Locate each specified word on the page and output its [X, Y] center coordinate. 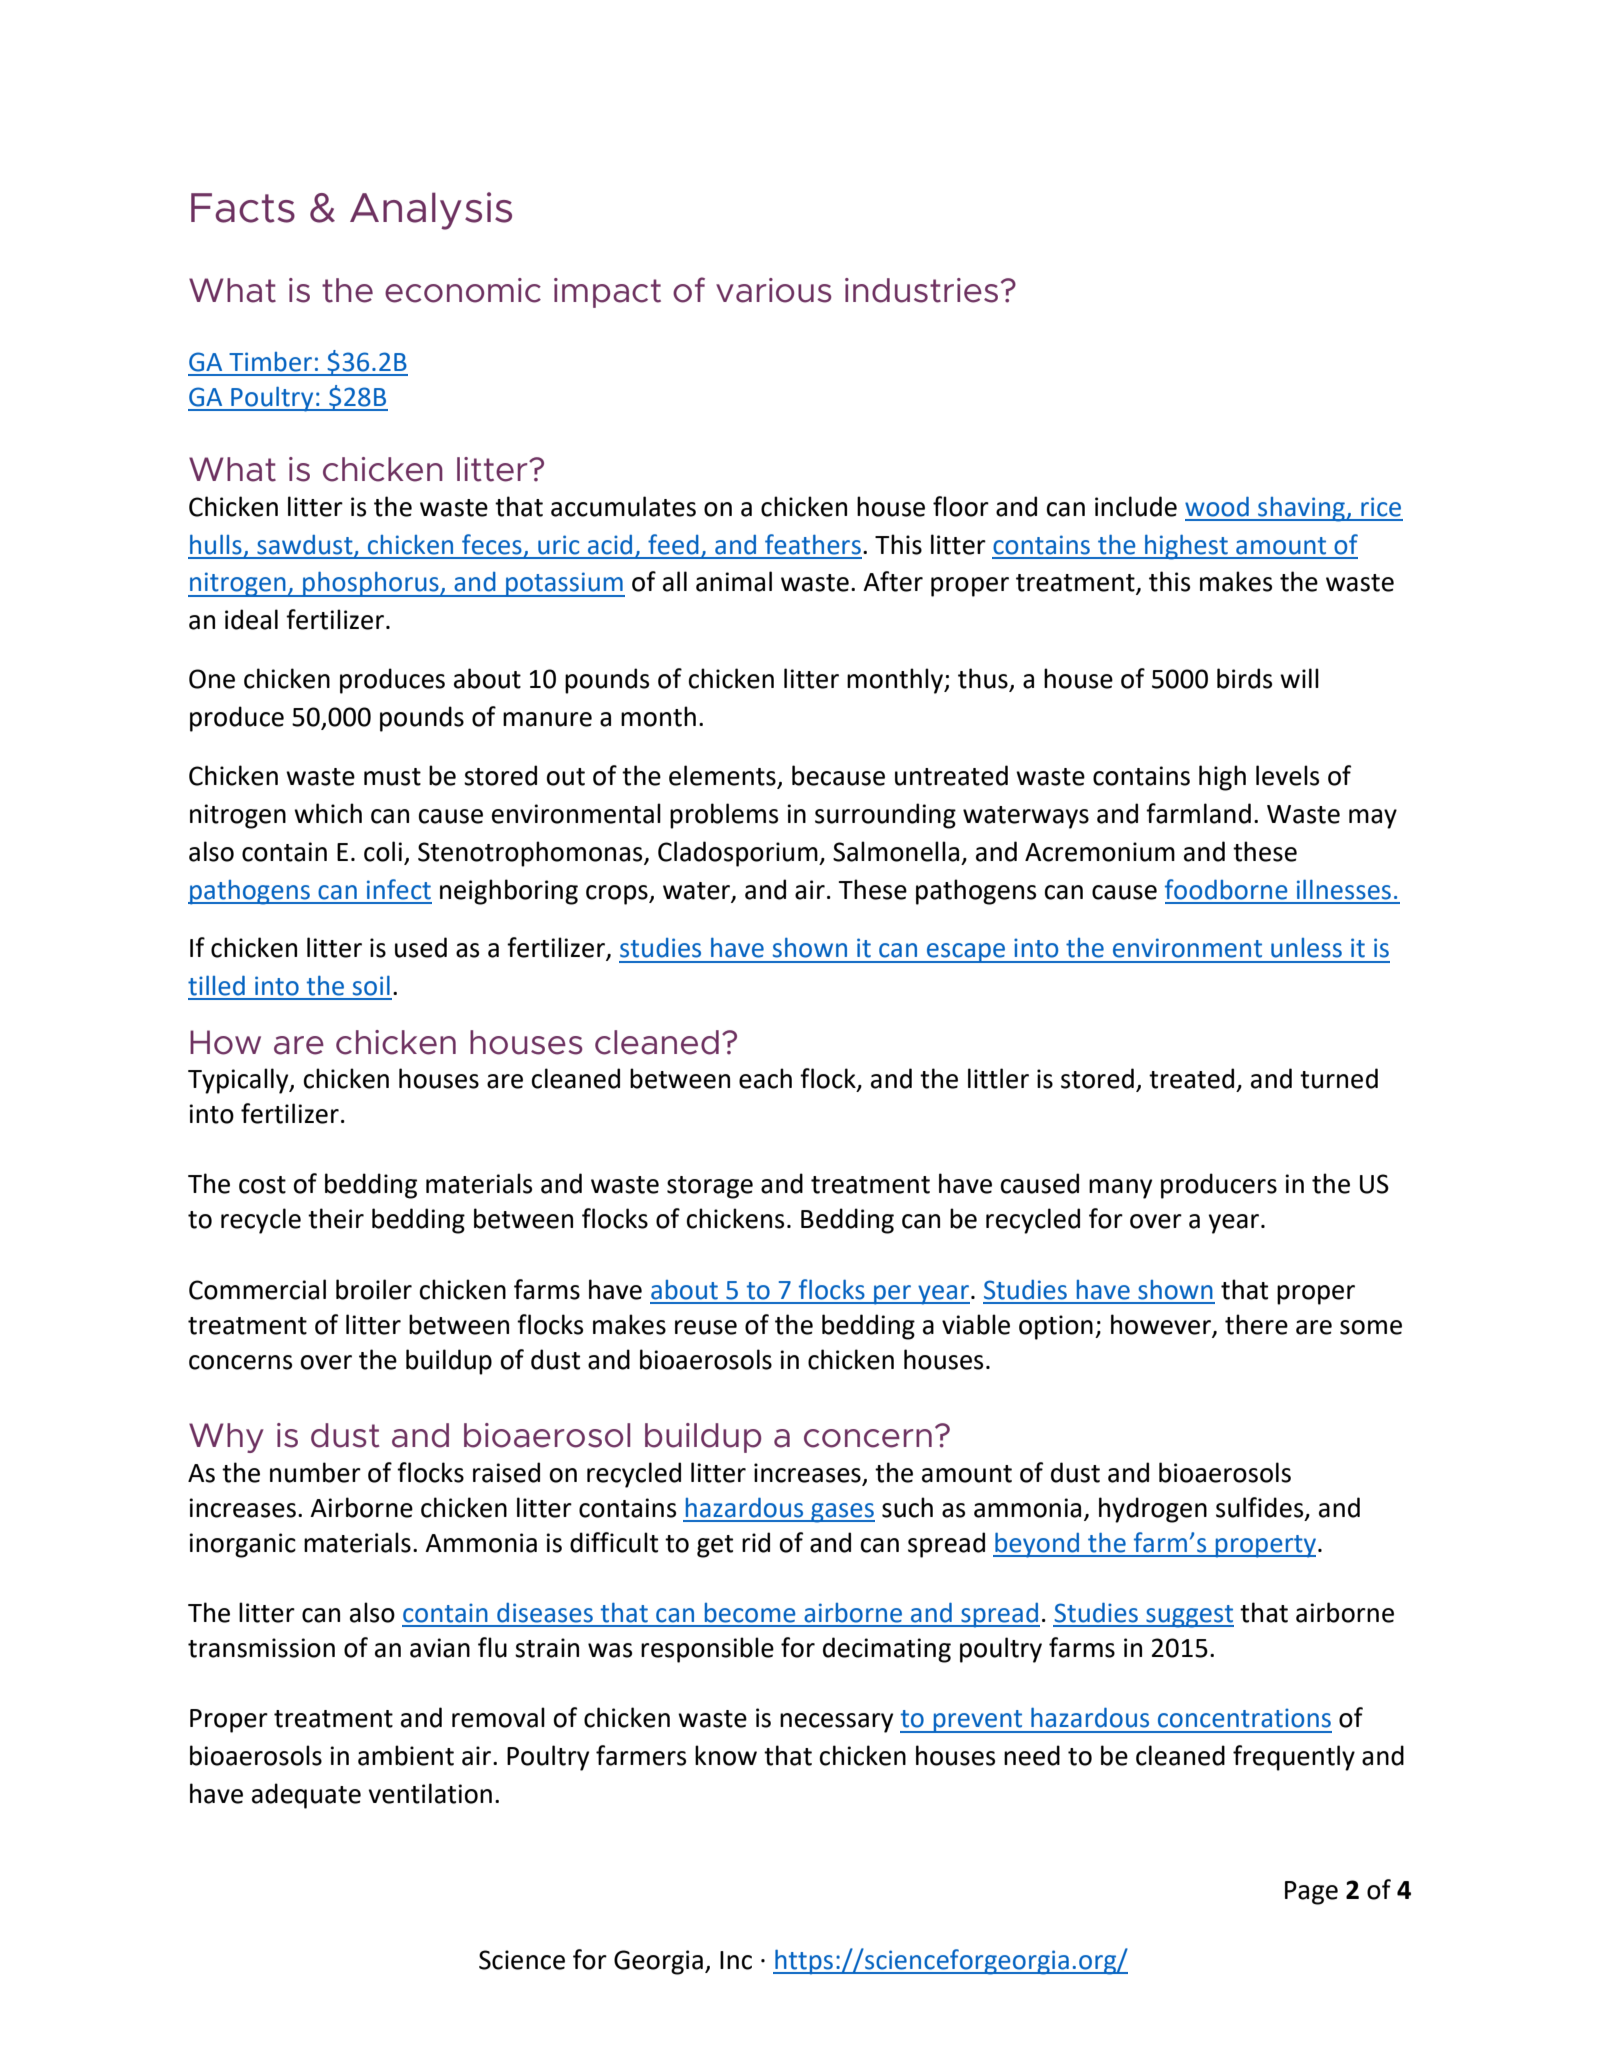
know [726, 1755]
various [774, 290]
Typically [239, 1081]
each [765, 1078]
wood [1217, 507]
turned [1339, 1078]
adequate [306, 1796]
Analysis [431, 211]
